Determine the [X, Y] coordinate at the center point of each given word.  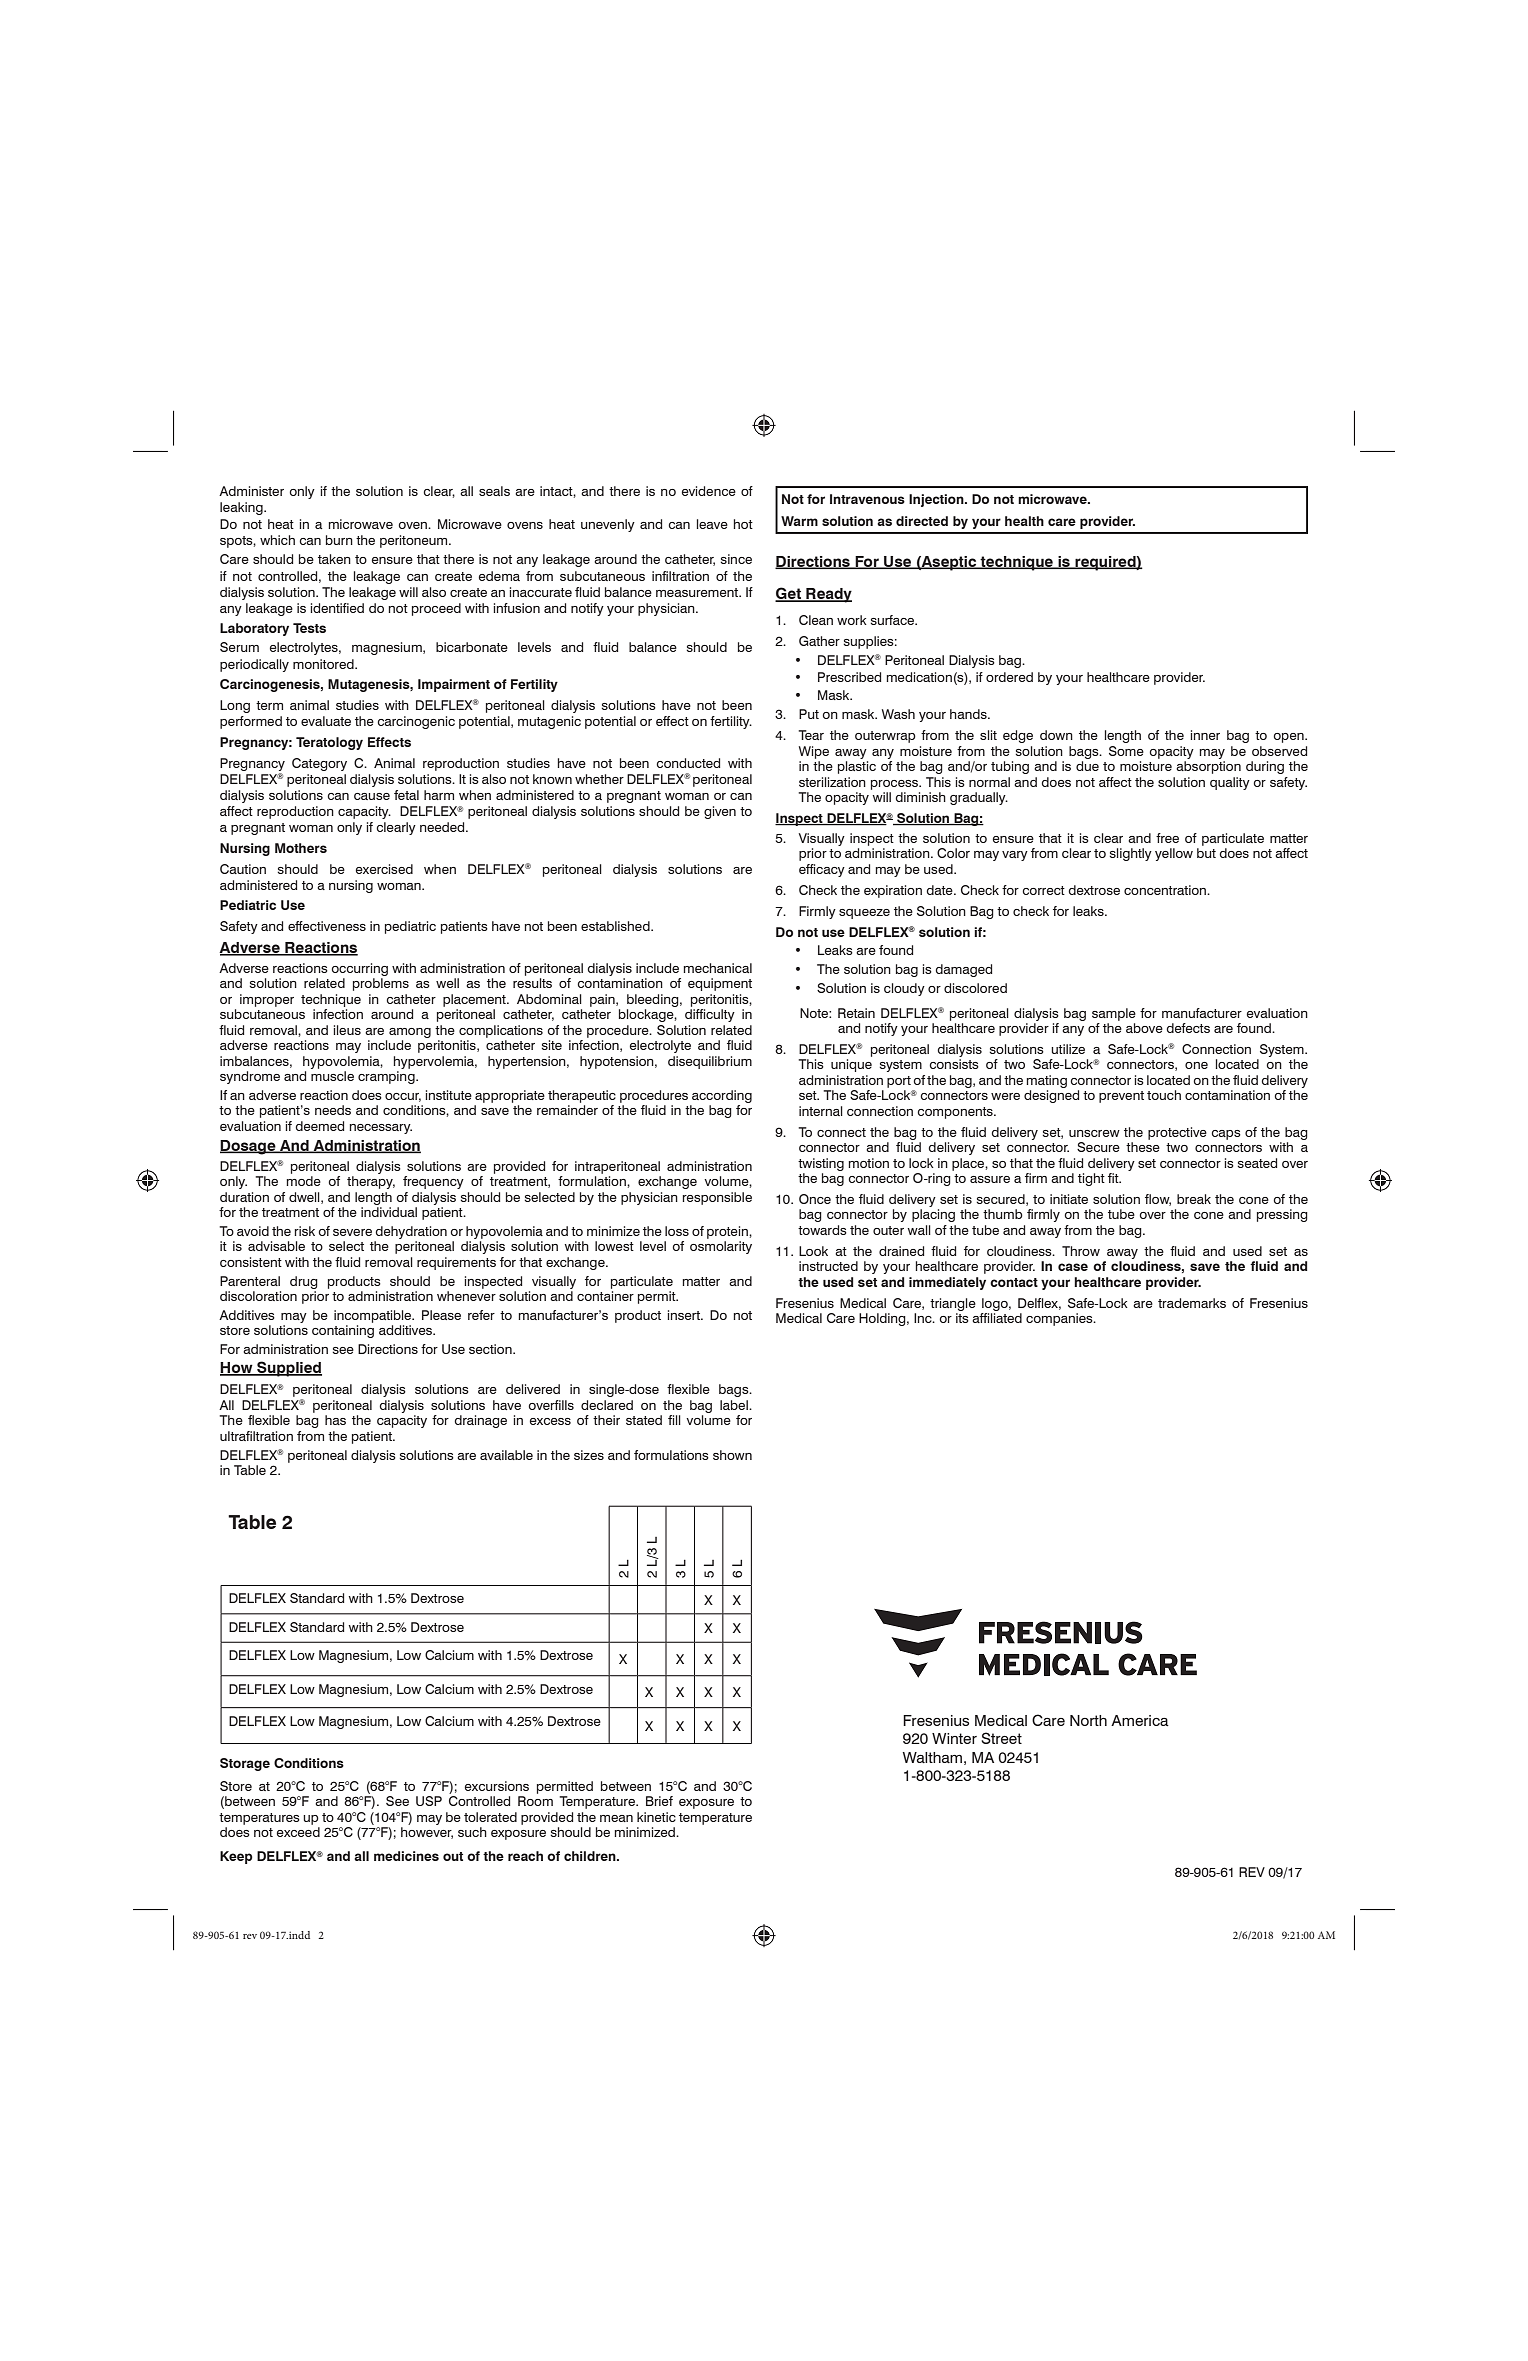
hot [743, 524]
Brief [659, 1801]
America [1140, 1720]
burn [339, 540]
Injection [937, 500]
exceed [298, 1832]
